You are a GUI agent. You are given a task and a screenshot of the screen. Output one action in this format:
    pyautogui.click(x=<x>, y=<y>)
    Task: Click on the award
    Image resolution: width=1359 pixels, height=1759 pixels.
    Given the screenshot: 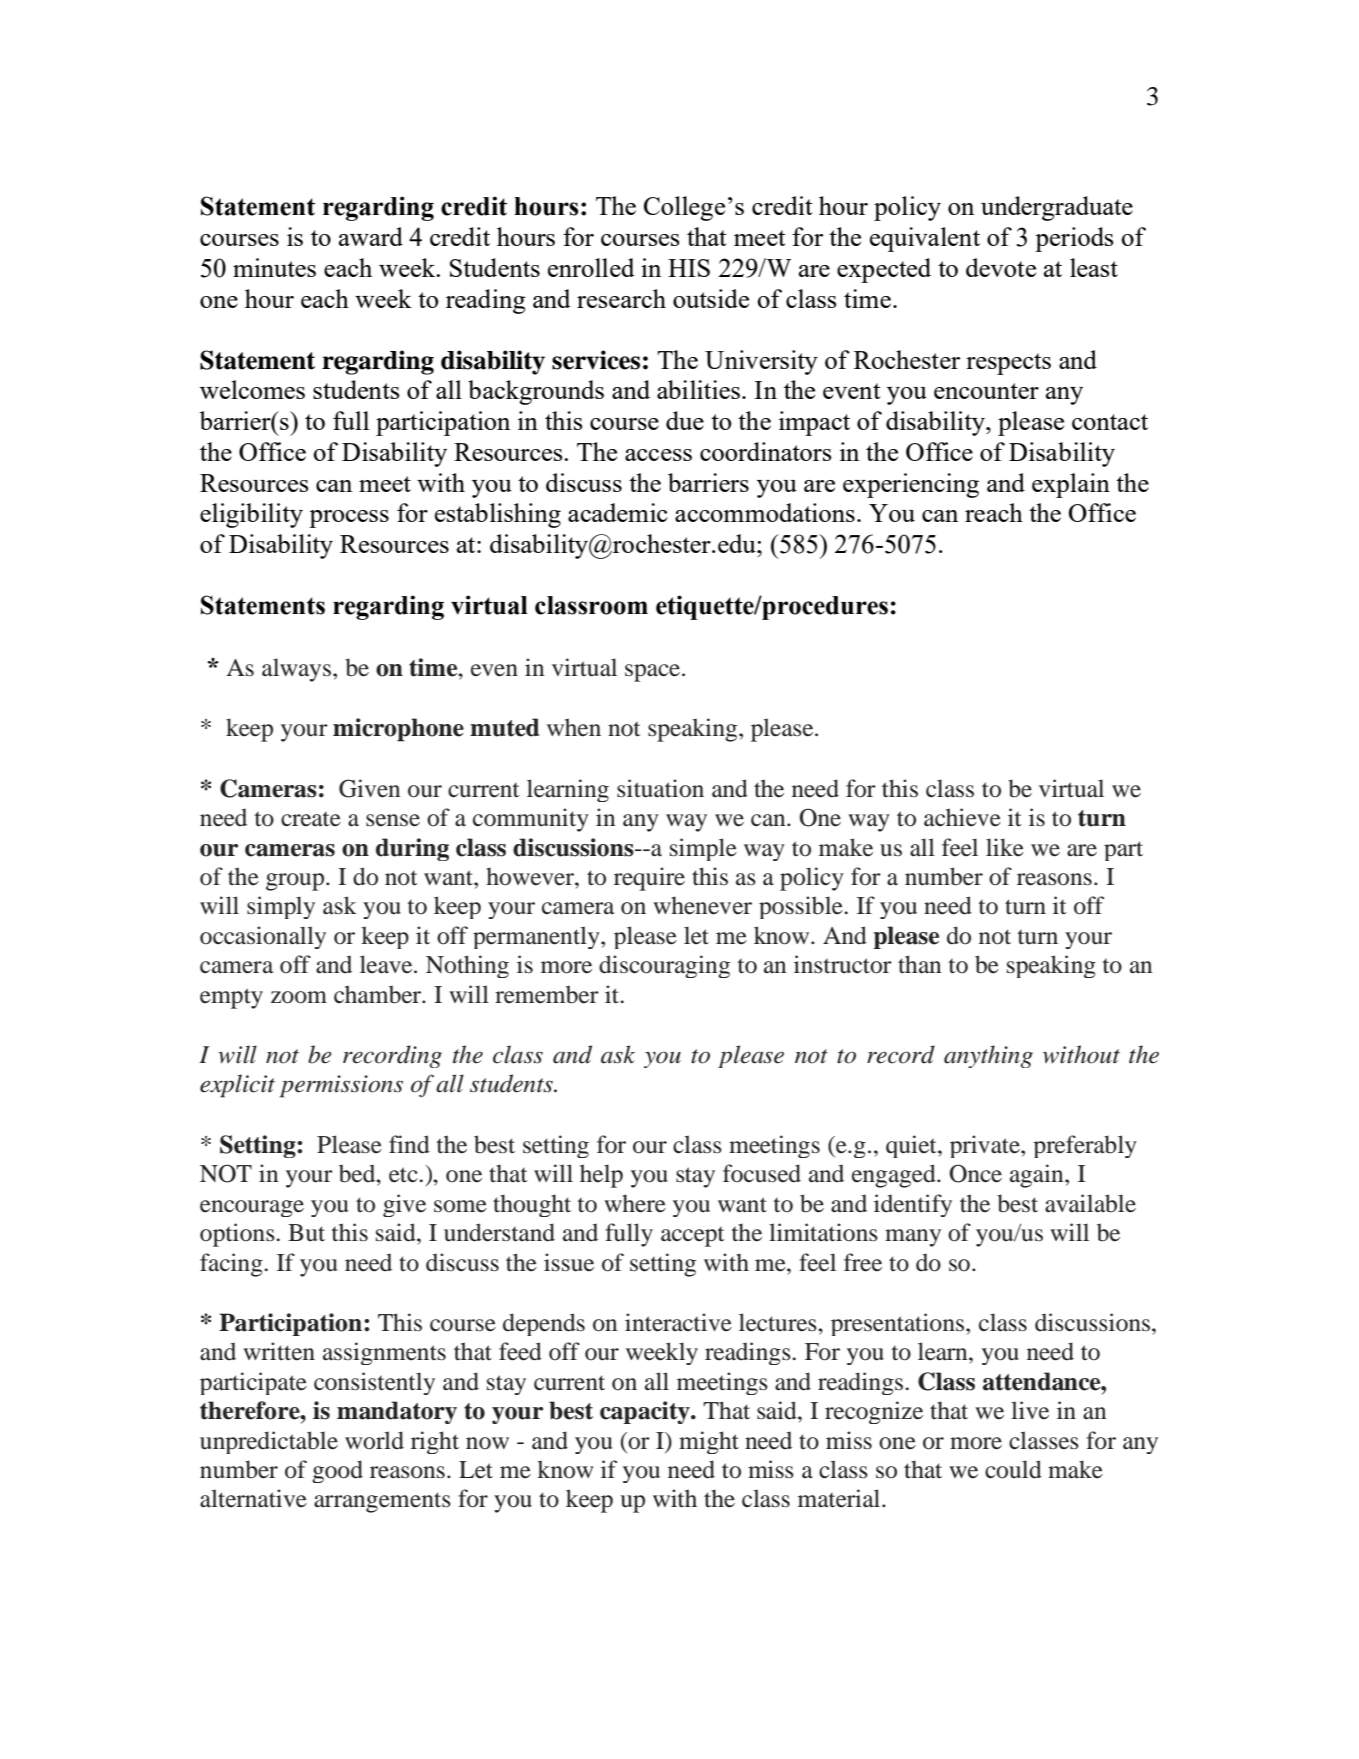 What is the action you would take?
    pyautogui.click(x=371, y=236)
